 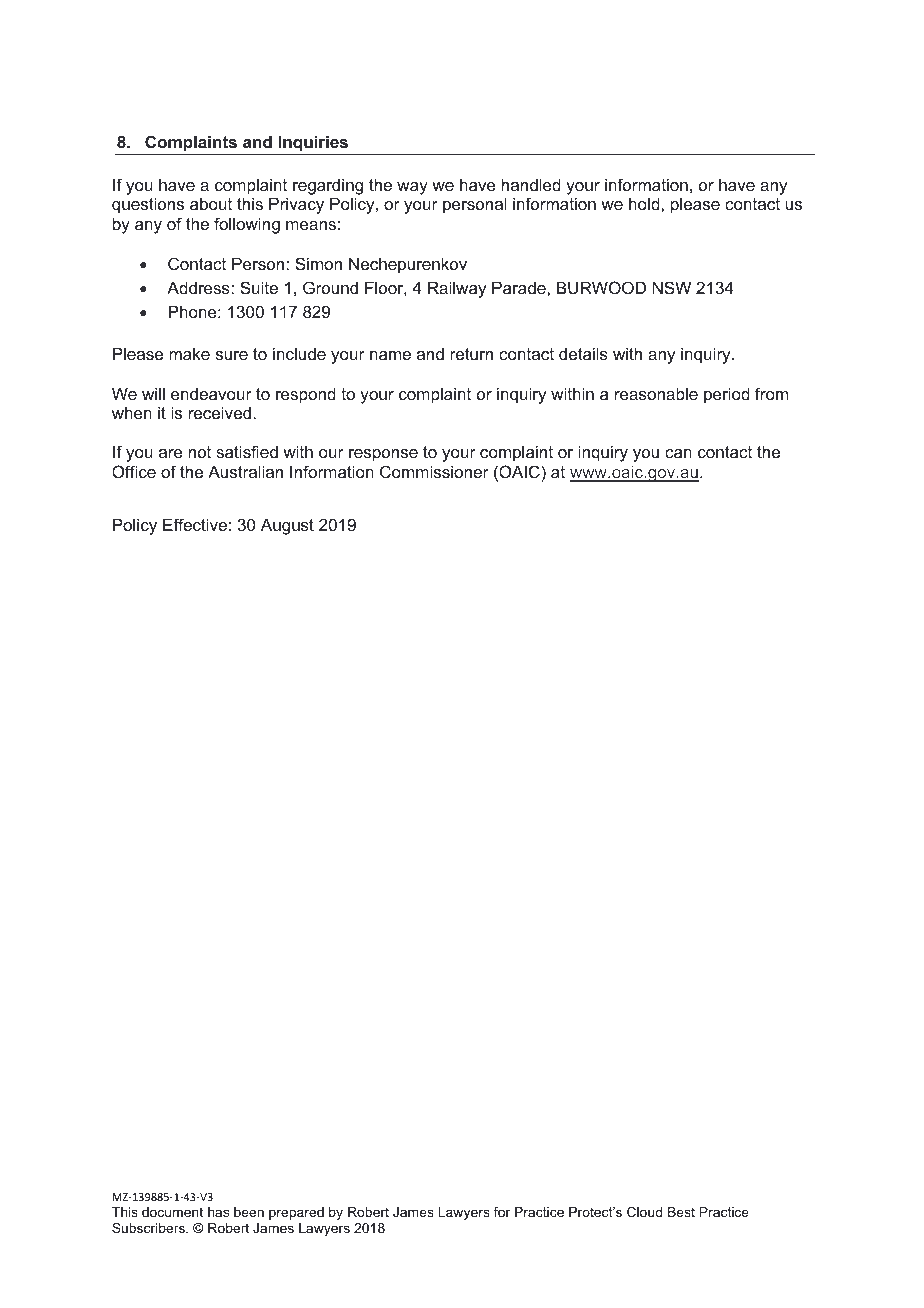 What do you see at coordinates (220, 412) in the screenshot?
I see `received` at bounding box center [220, 412].
